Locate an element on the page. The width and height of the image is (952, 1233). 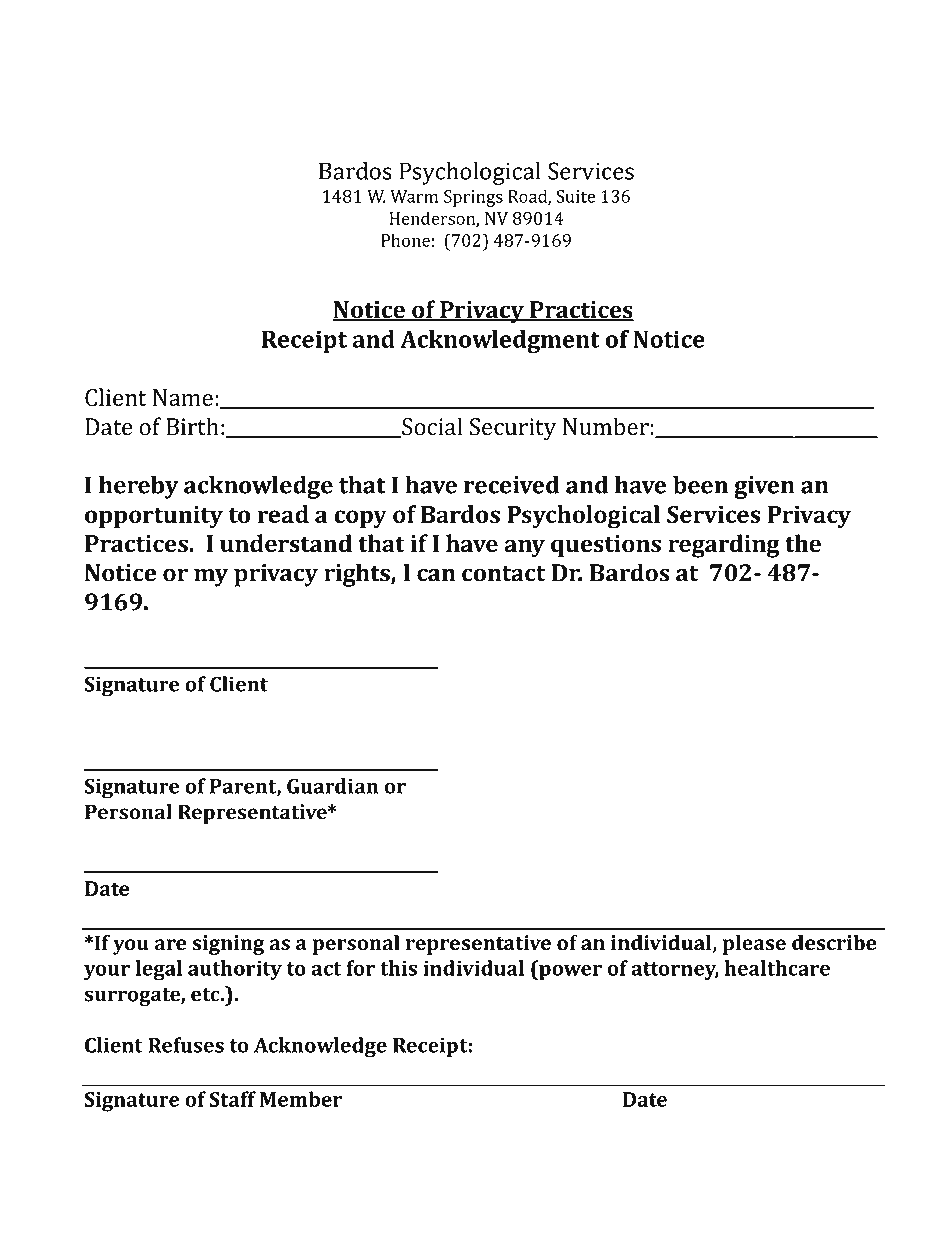
Refuses is located at coordinates (186, 1045).
